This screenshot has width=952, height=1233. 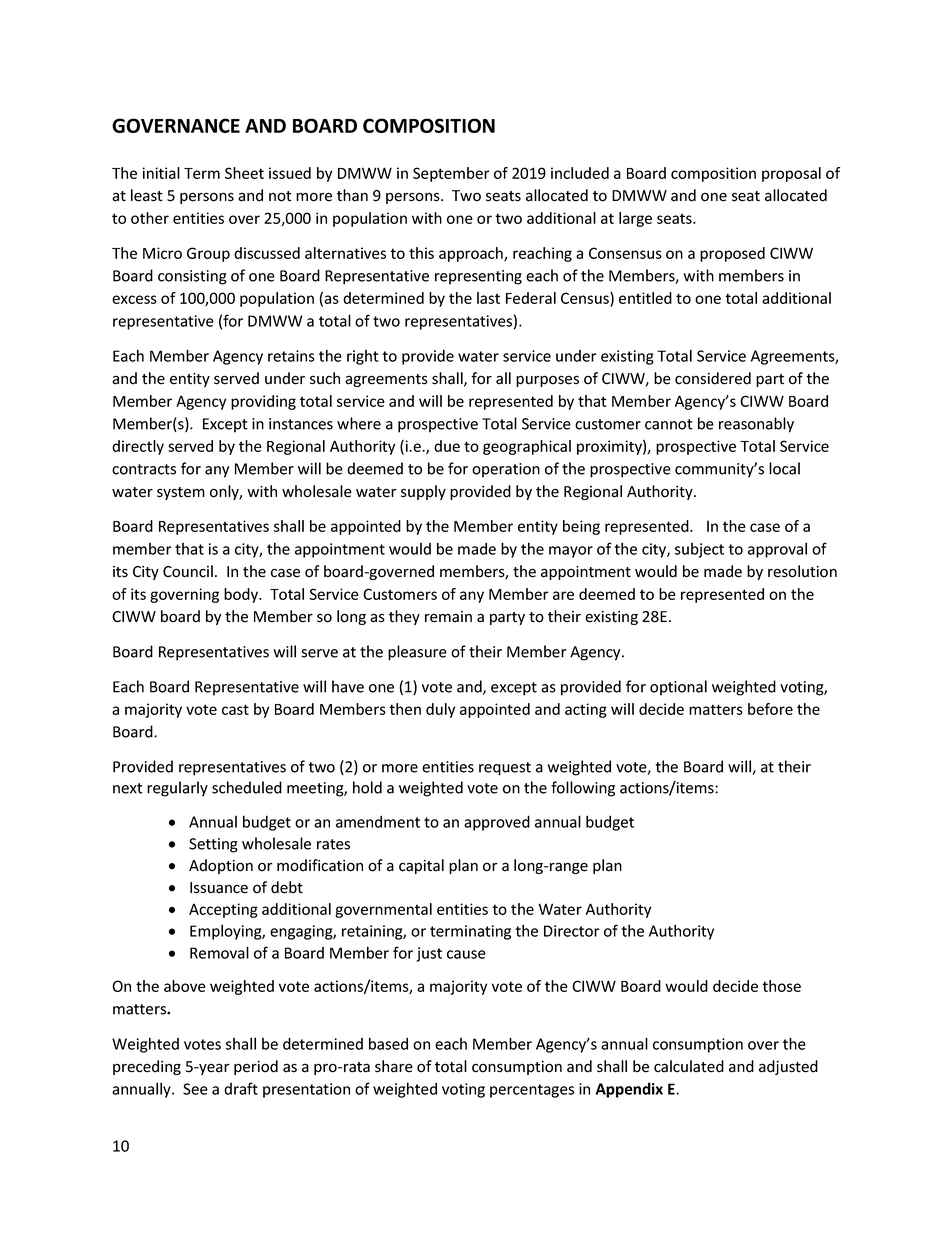 I want to click on Setting, so click(x=213, y=845).
